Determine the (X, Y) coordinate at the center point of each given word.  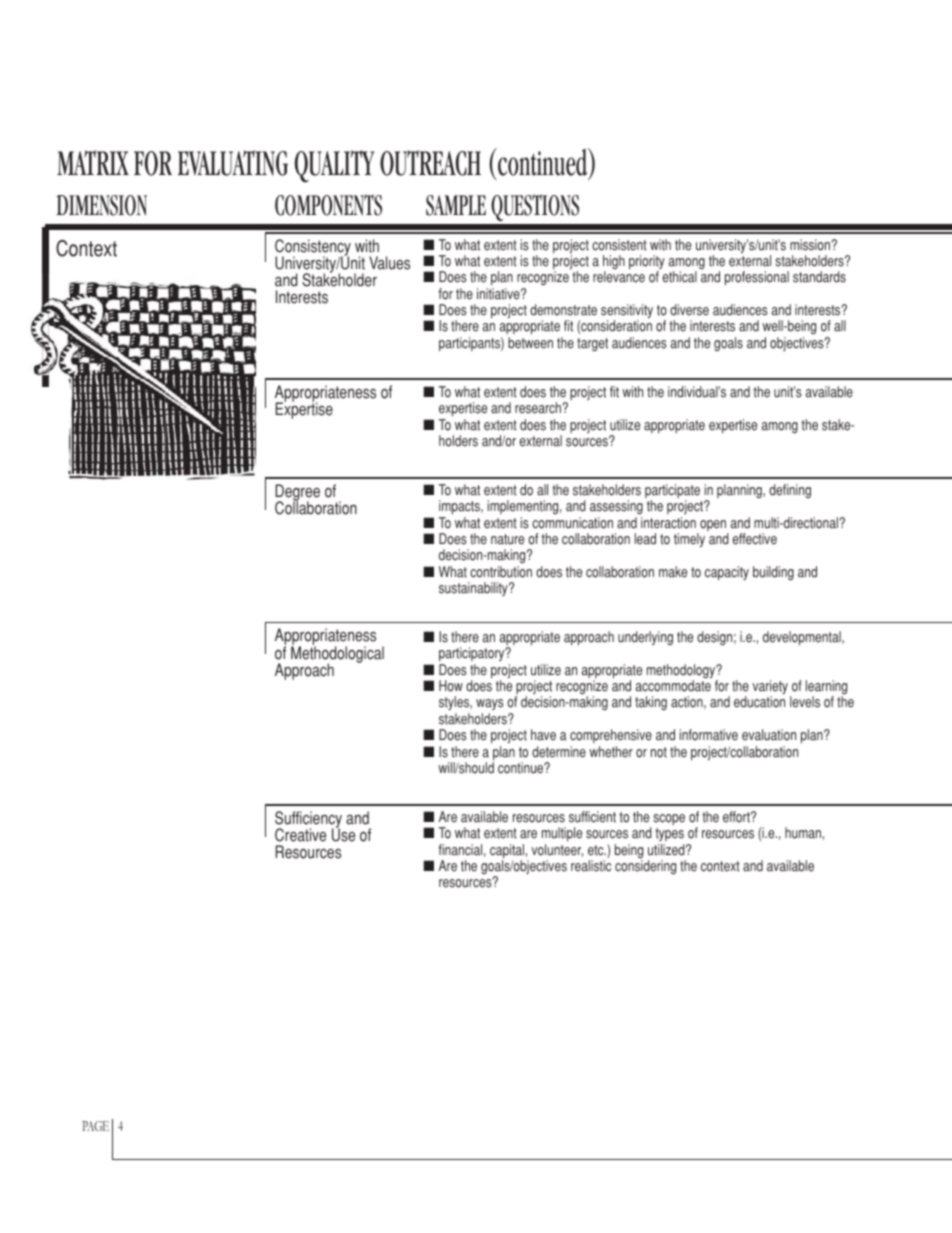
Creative (300, 835)
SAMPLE (456, 205)
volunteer (557, 850)
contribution (501, 572)
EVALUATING (233, 163)
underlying (645, 638)
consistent (619, 245)
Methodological (337, 654)
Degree (297, 494)
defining (790, 491)
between (530, 343)
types (669, 834)
